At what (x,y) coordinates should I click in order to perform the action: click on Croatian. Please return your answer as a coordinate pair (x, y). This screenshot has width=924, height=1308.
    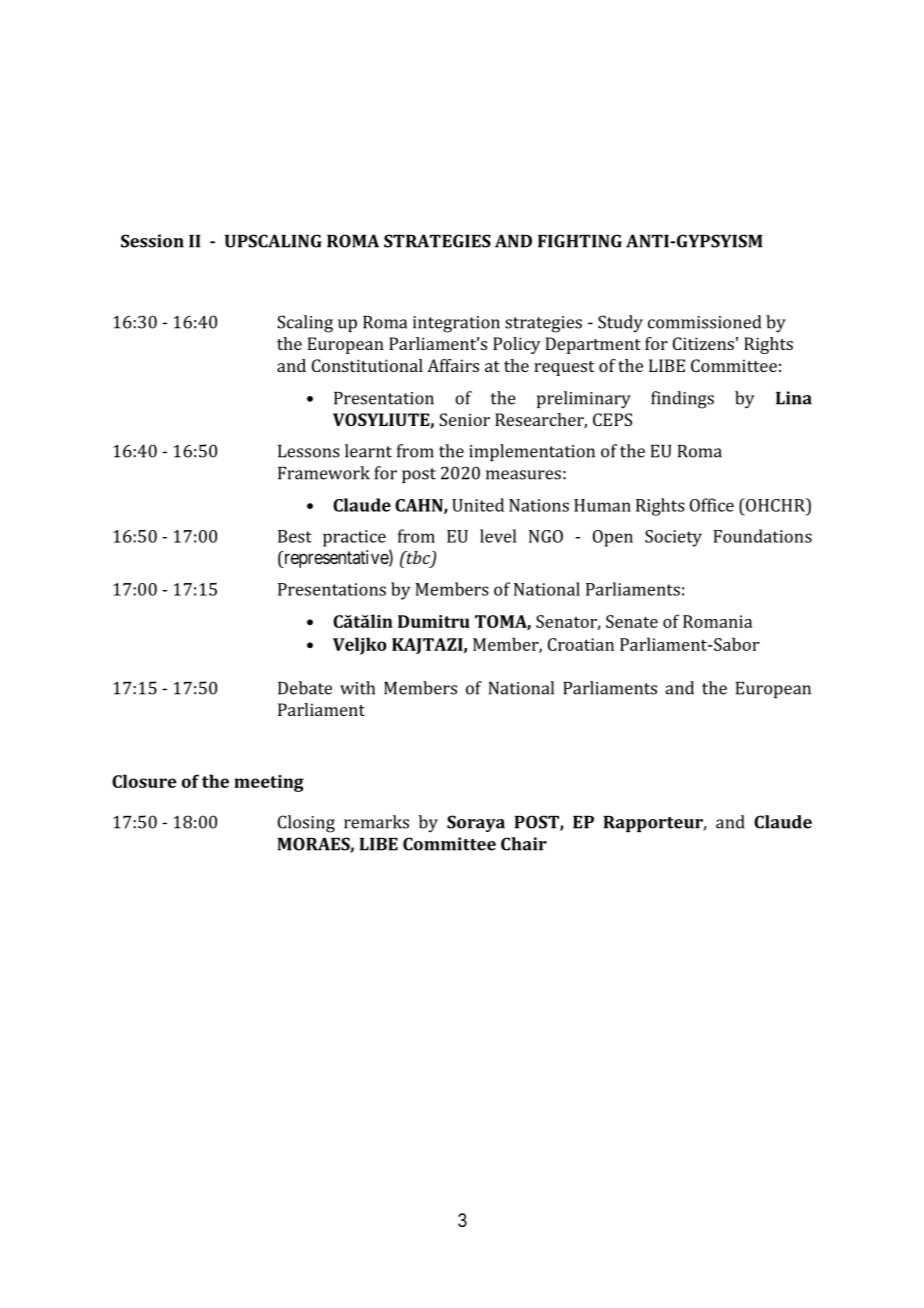
    Looking at the image, I should click on (581, 644).
